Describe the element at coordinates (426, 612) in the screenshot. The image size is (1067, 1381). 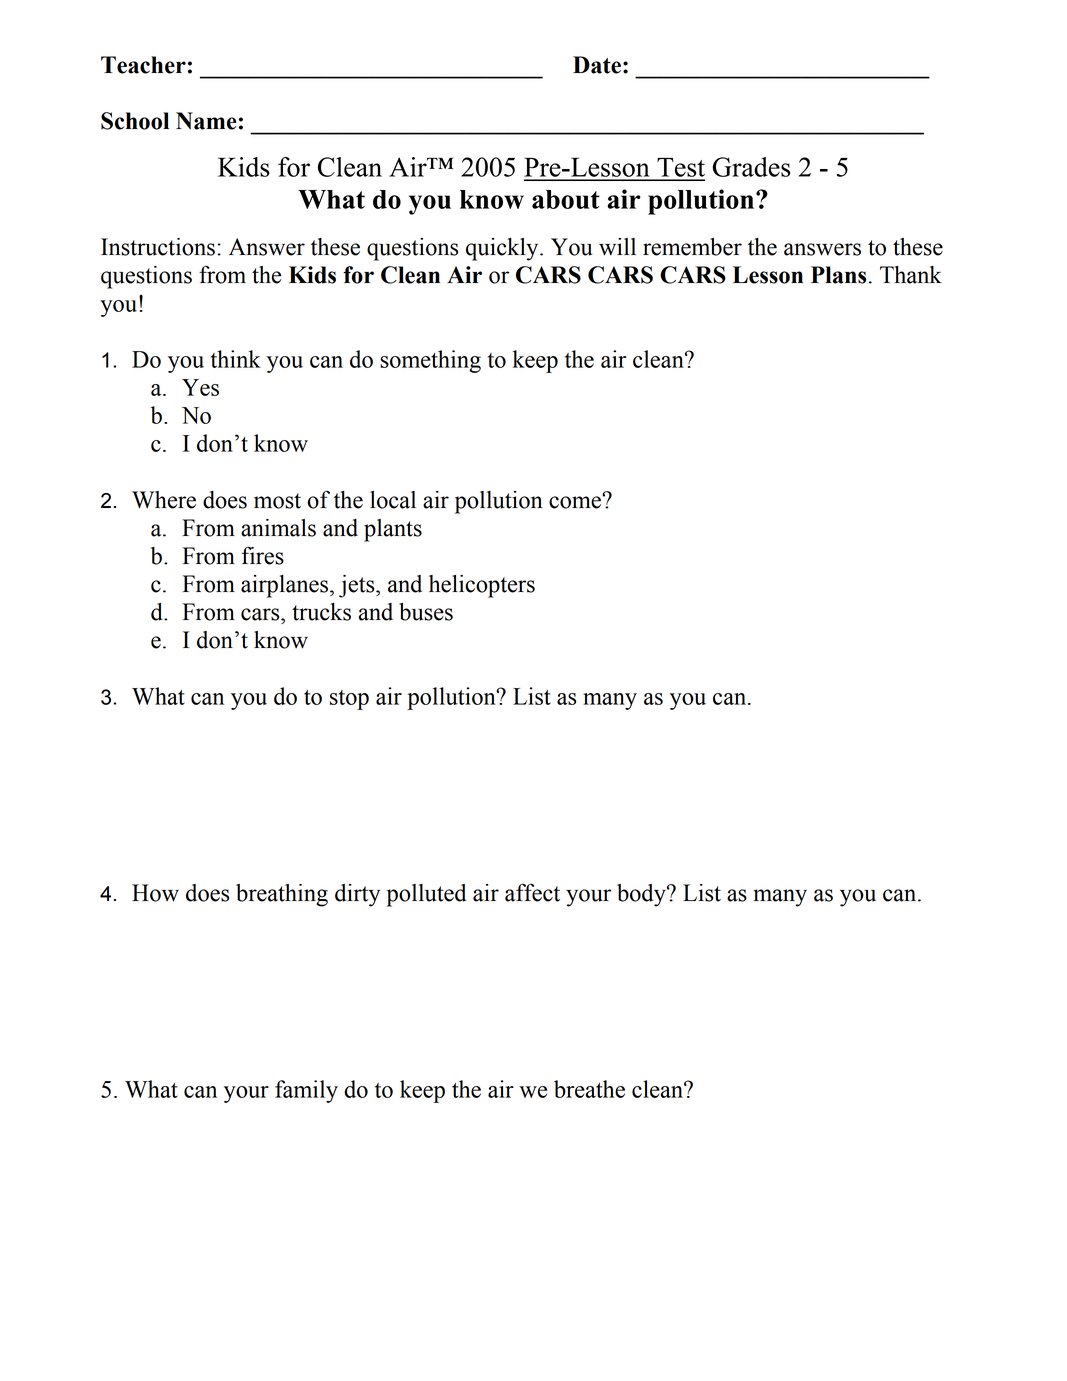
I see `buses` at that location.
